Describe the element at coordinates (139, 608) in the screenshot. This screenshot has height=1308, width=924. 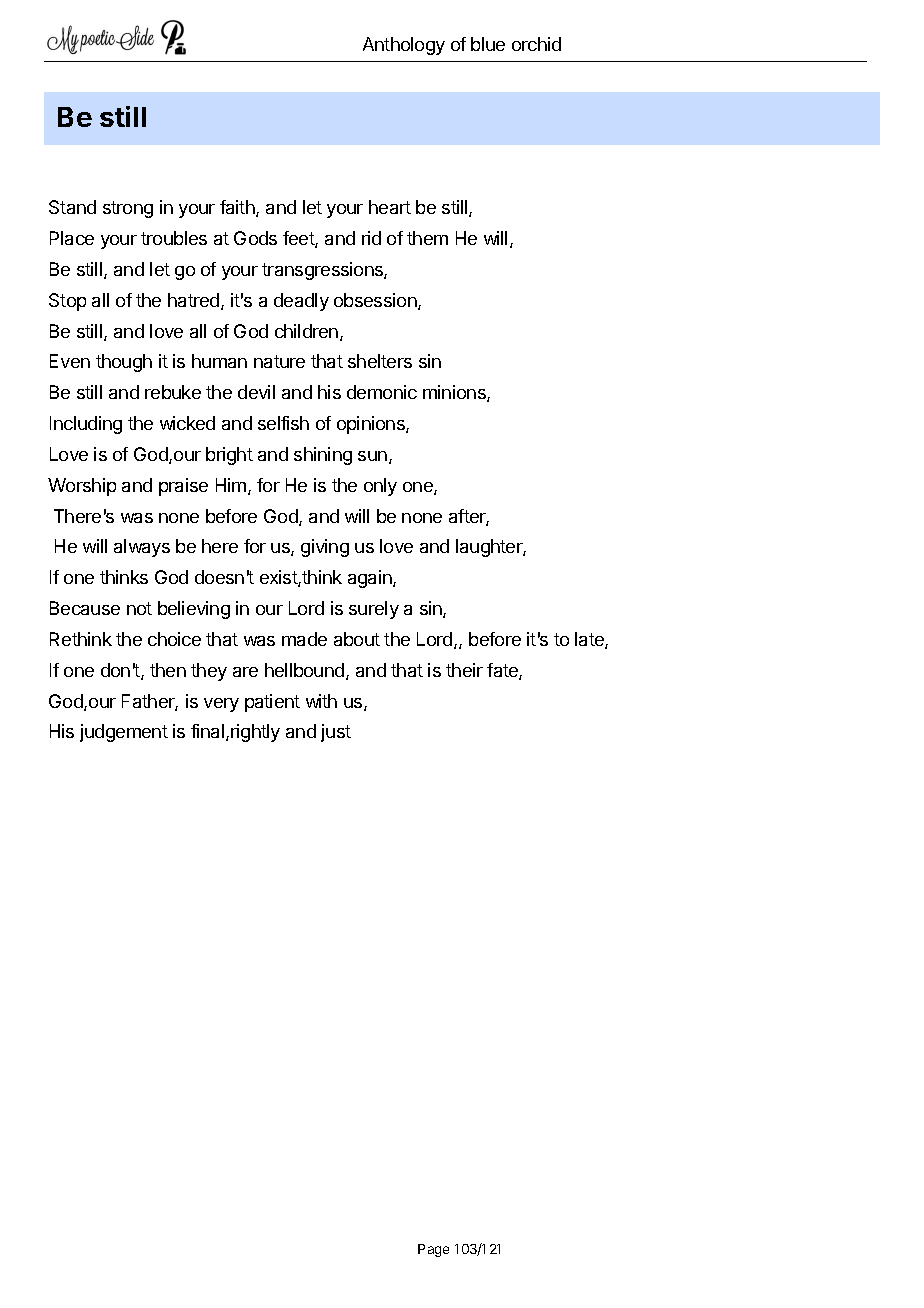
I see `not` at that location.
